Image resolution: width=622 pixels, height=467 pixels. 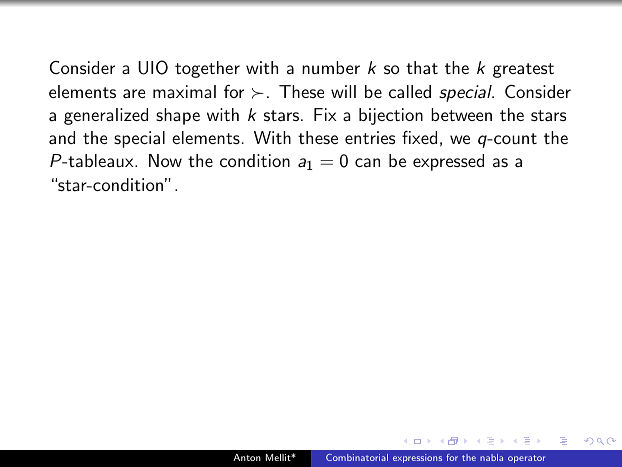 What do you see at coordinates (523, 70) in the image?
I see `greatest` at bounding box center [523, 70].
